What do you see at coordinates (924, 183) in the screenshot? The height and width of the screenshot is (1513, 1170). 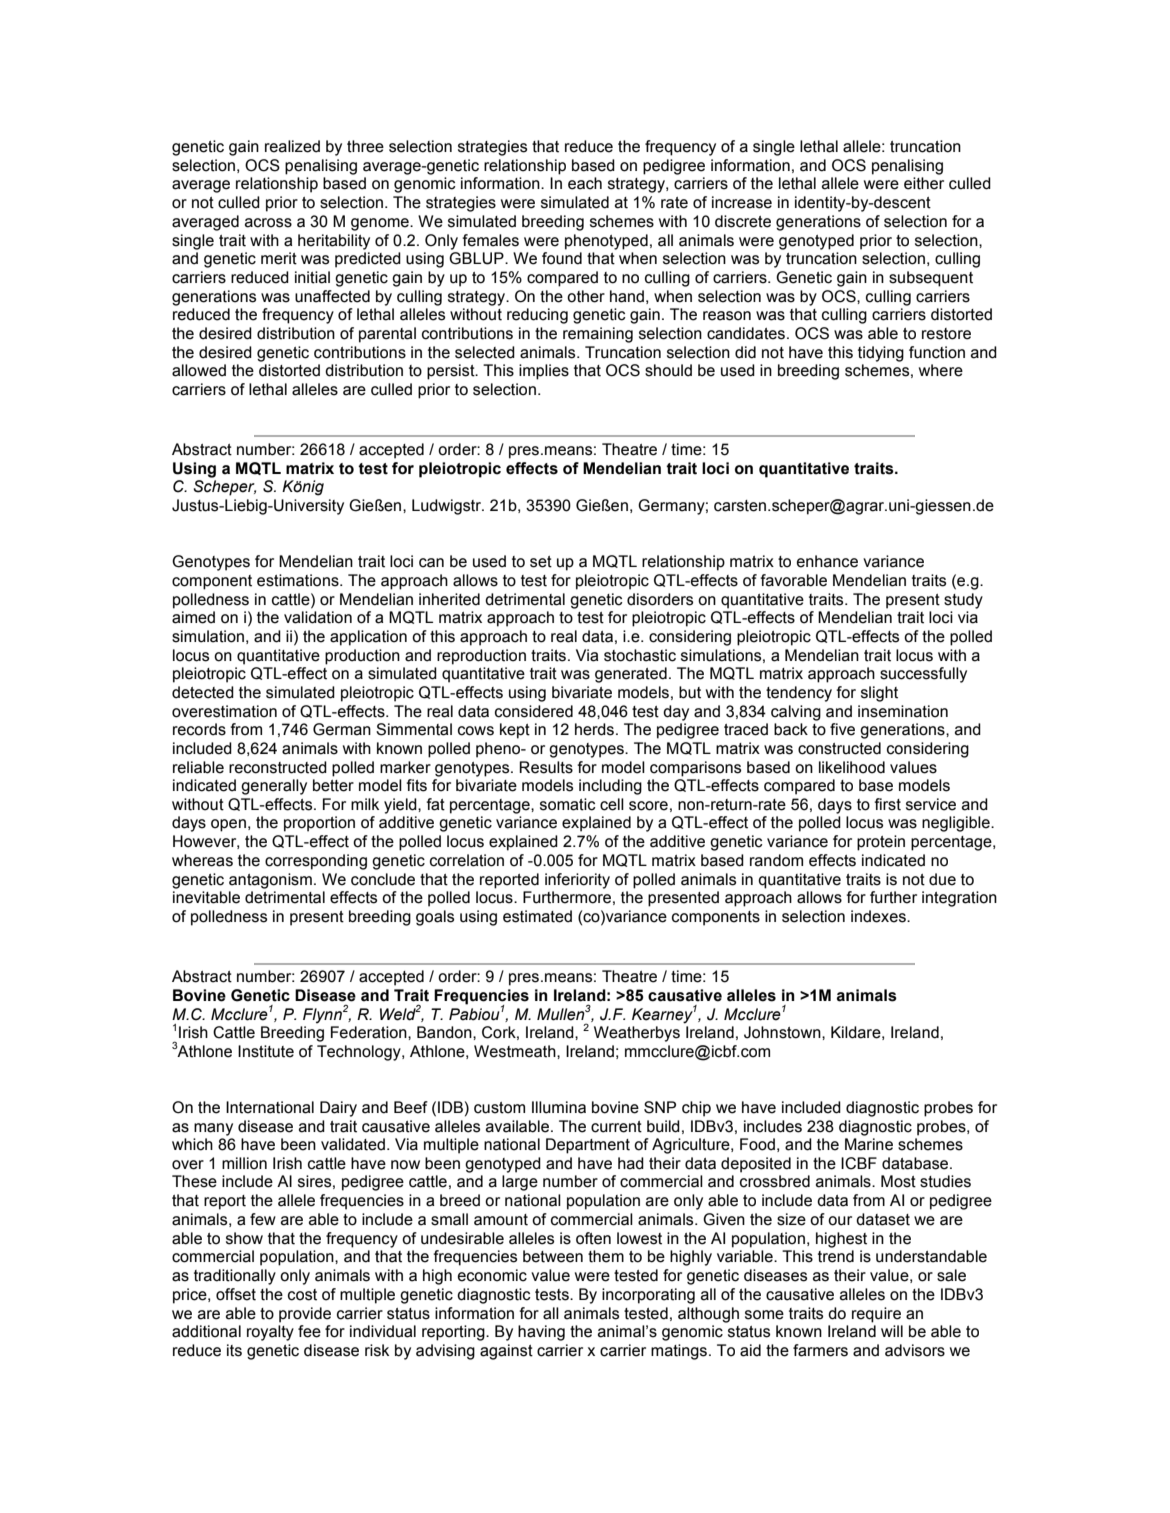 I see `either` at bounding box center [924, 183].
